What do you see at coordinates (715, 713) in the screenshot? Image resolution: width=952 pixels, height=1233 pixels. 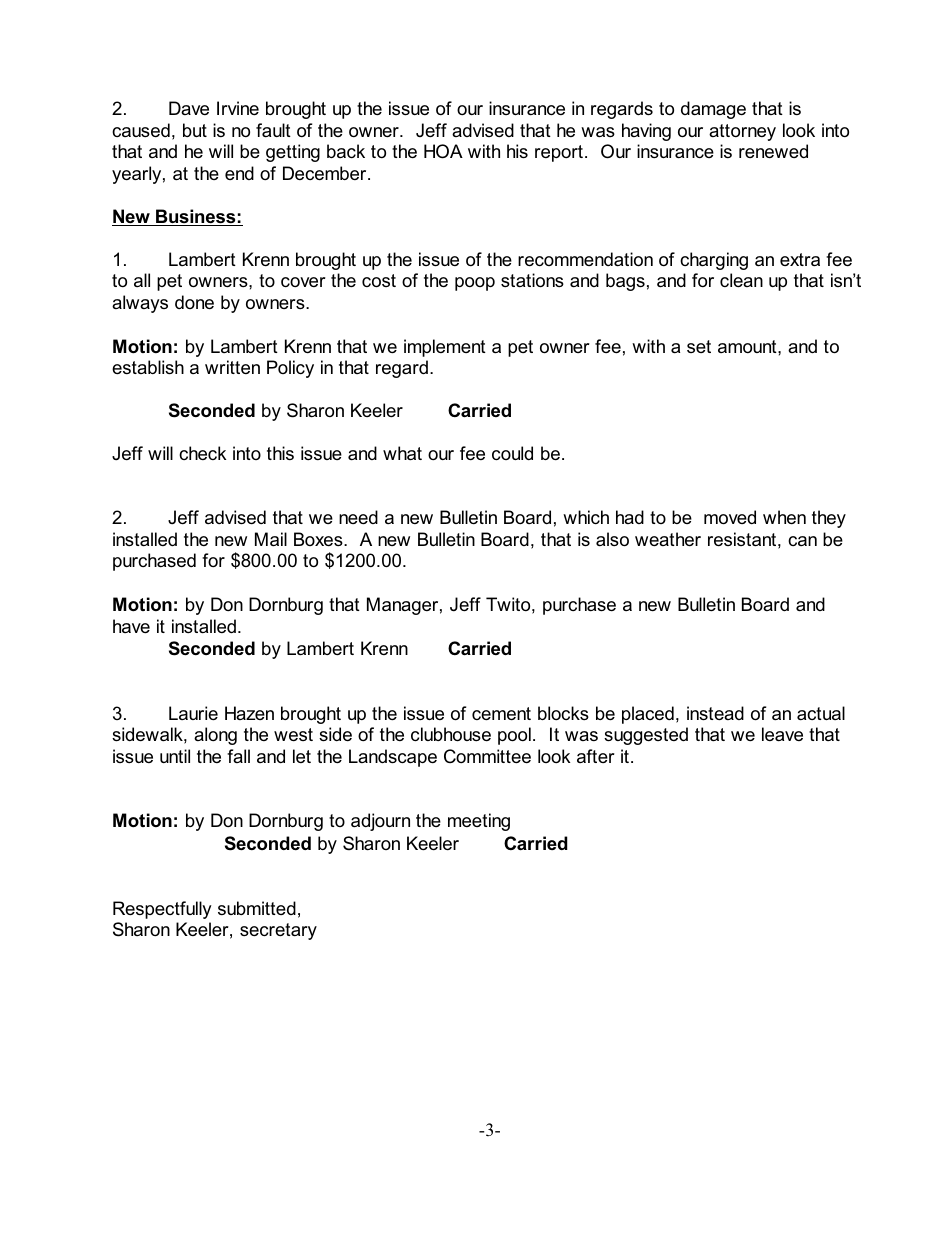 I see `instead` at bounding box center [715, 713].
